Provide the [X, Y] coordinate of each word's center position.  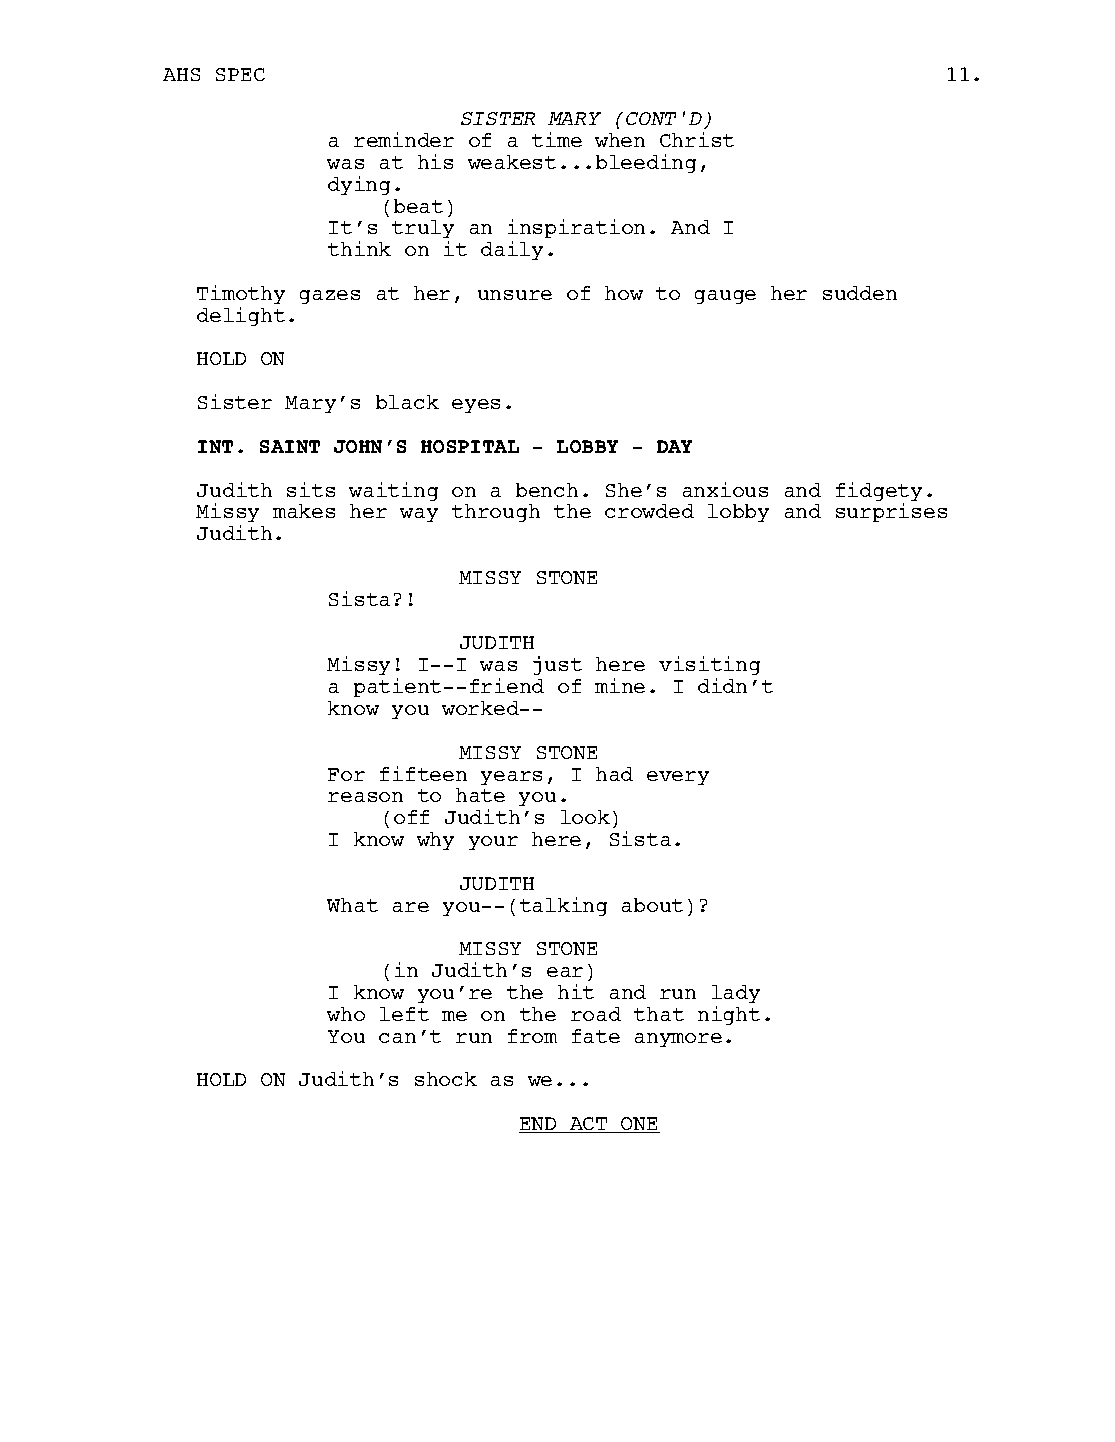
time [557, 139]
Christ [697, 139]
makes [304, 511]
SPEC [240, 74]
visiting [709, 665]
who [346, 1014]
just [557, 665]
